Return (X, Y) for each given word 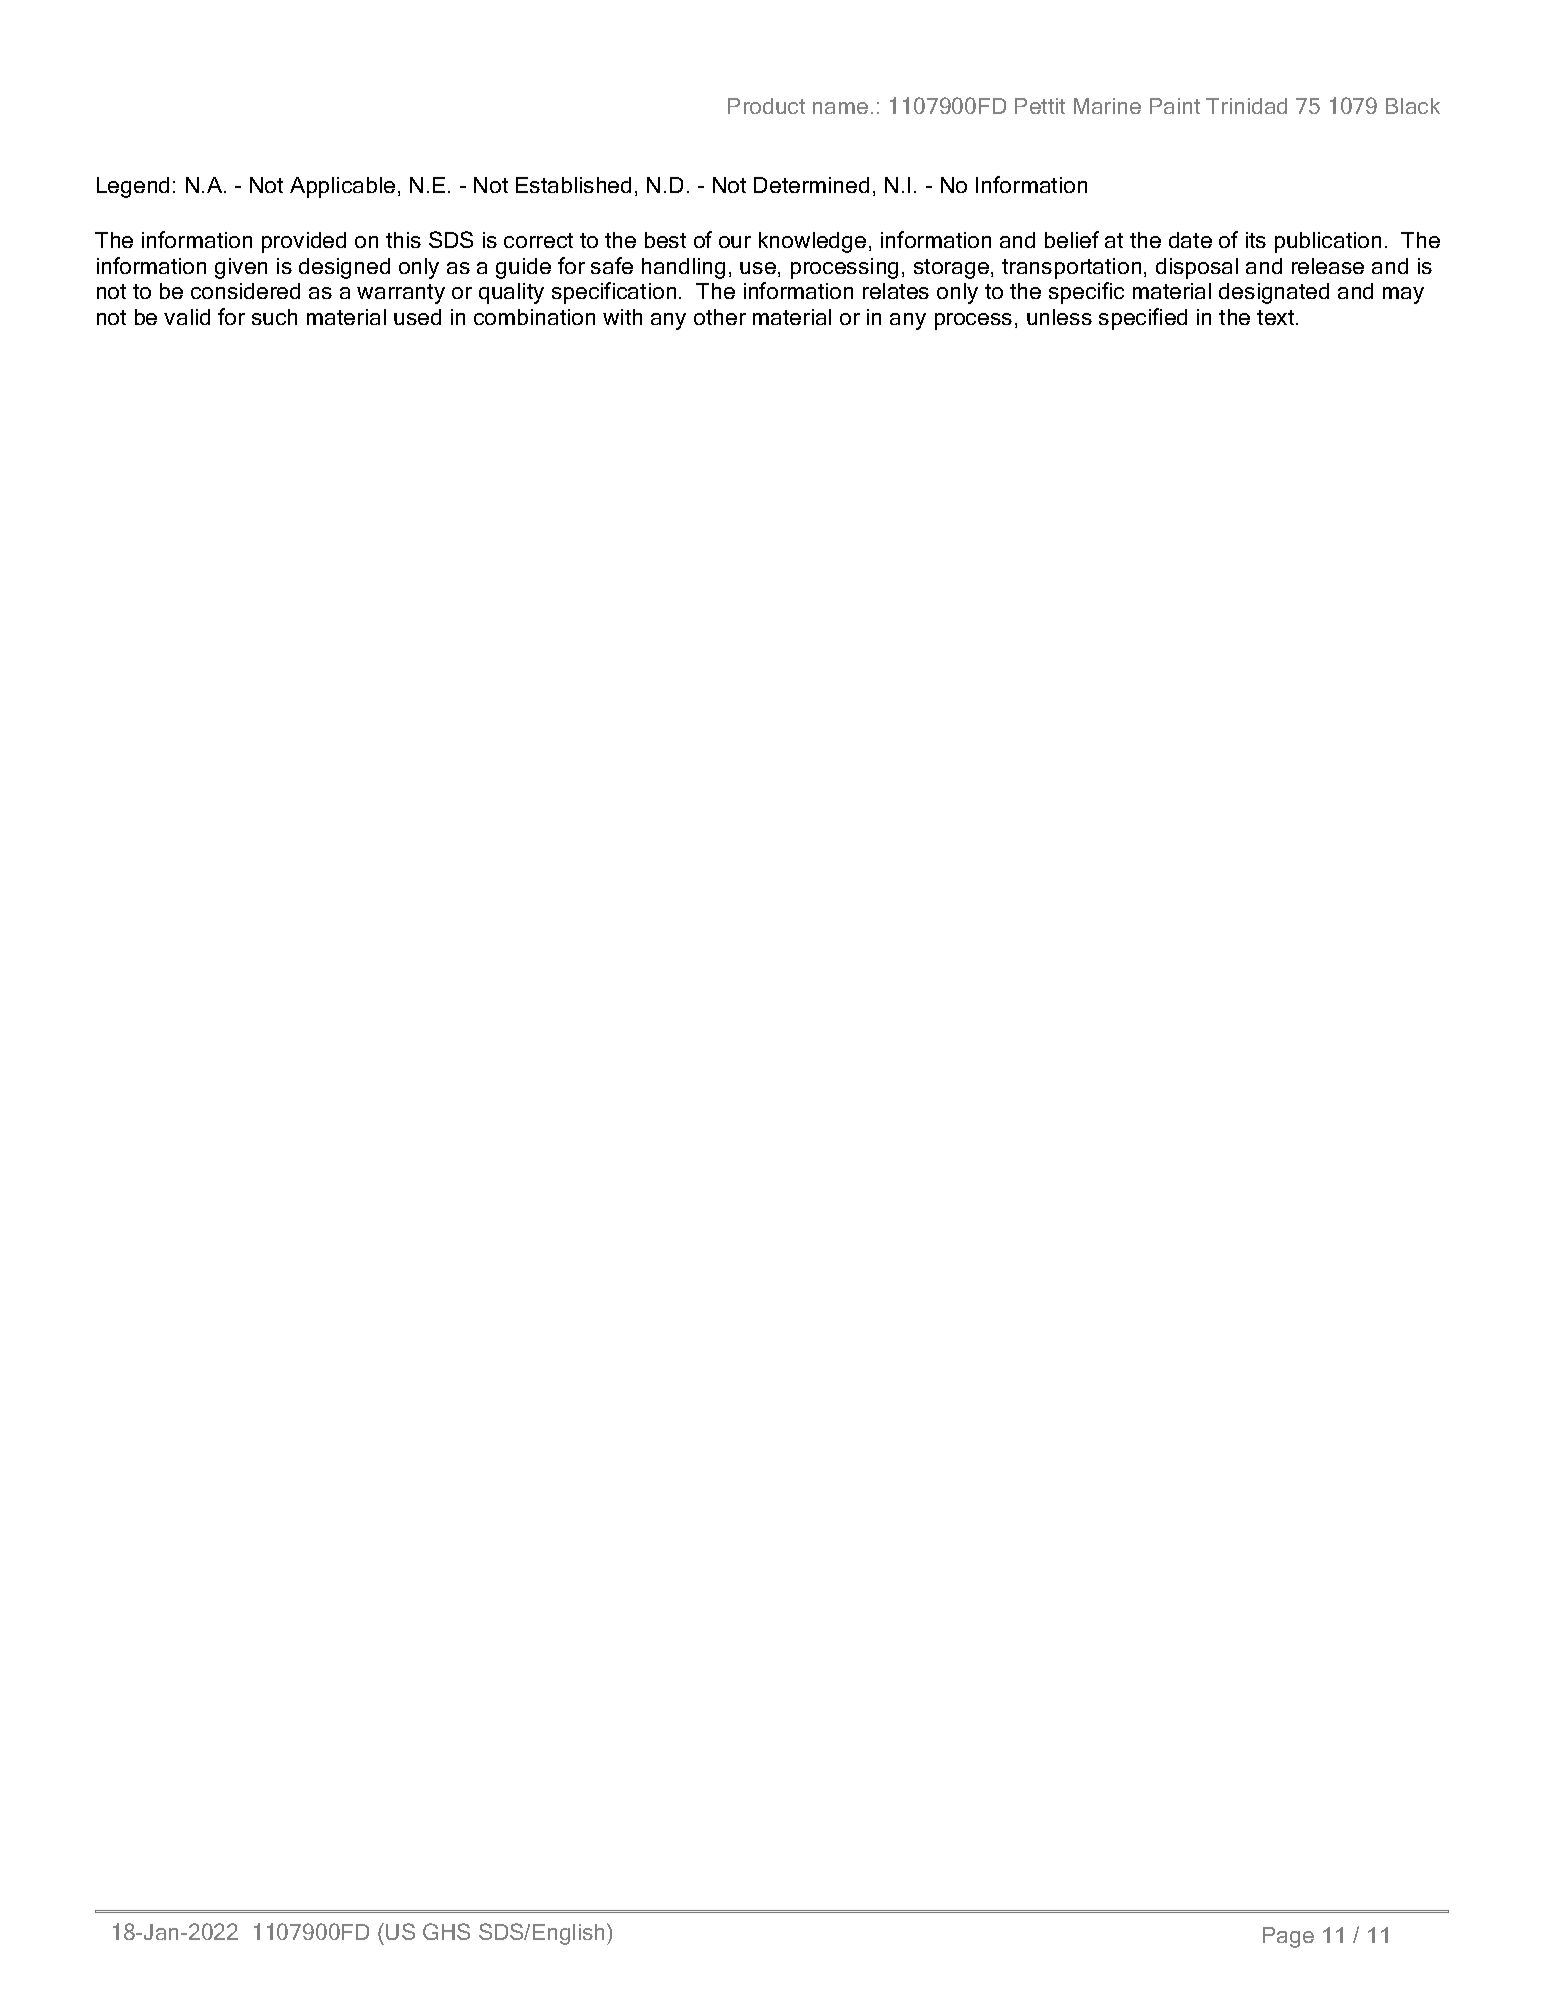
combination (534, 317)
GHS (446, 1931)
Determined (811, 185)
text (1277, 317)
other (720, 317)
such (274, 317)
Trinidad (1246, 106)
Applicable (342, 187)
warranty (401, 294)
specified (1143, 319)
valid (187, 317)
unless (1059, 317)
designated (1274, 293)
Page (1288, 1937)
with (622, 317)
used (417, 317)
